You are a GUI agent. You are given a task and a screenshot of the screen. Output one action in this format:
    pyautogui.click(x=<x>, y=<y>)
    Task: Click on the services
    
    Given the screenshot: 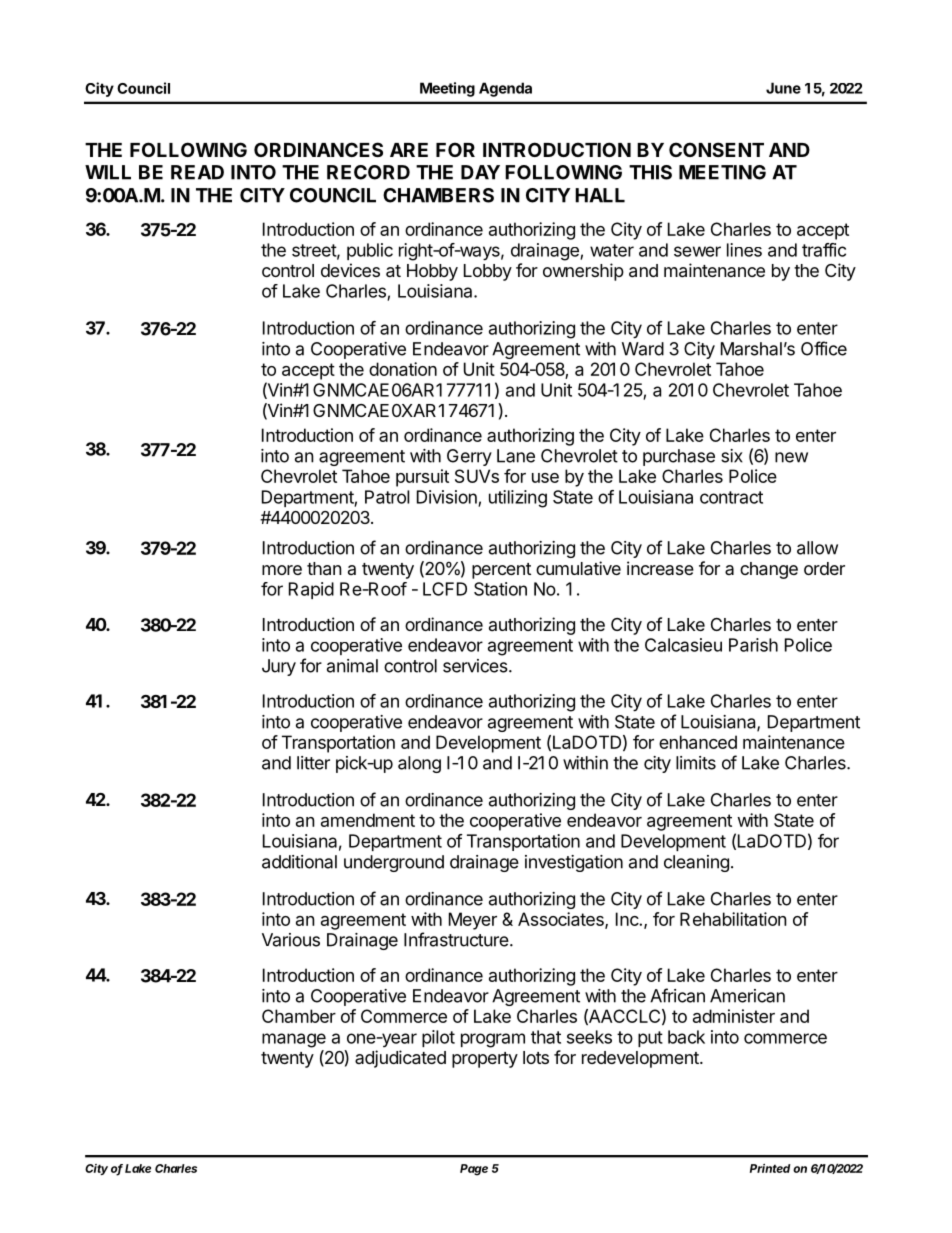 What is the action you would take?
    pyautogui.click(x=476, y=666)
